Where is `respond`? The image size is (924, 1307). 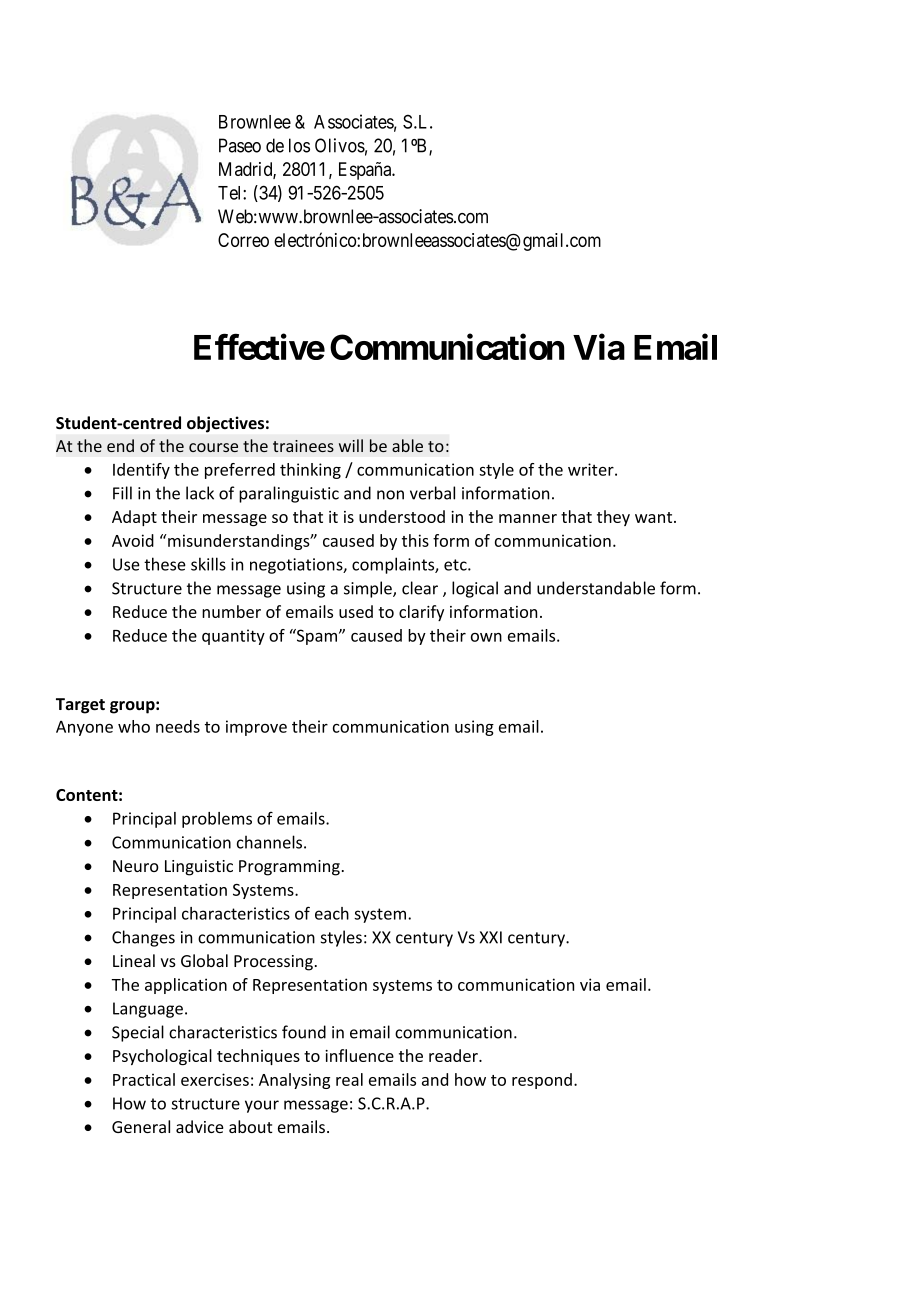 respond is located at coordinates (542, 1081).
